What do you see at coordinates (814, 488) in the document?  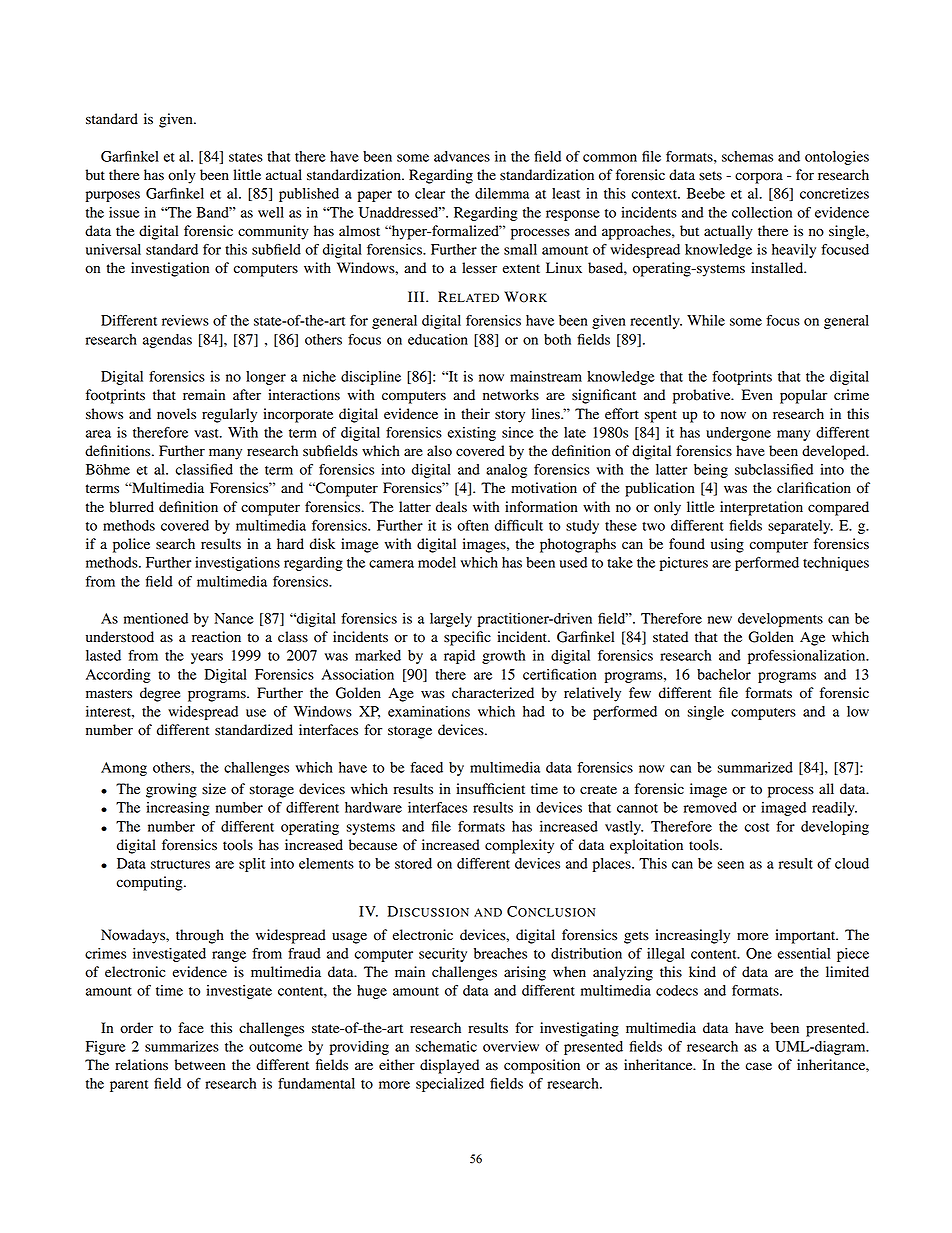 I see `clarification` at bounding box center [814, 488].
